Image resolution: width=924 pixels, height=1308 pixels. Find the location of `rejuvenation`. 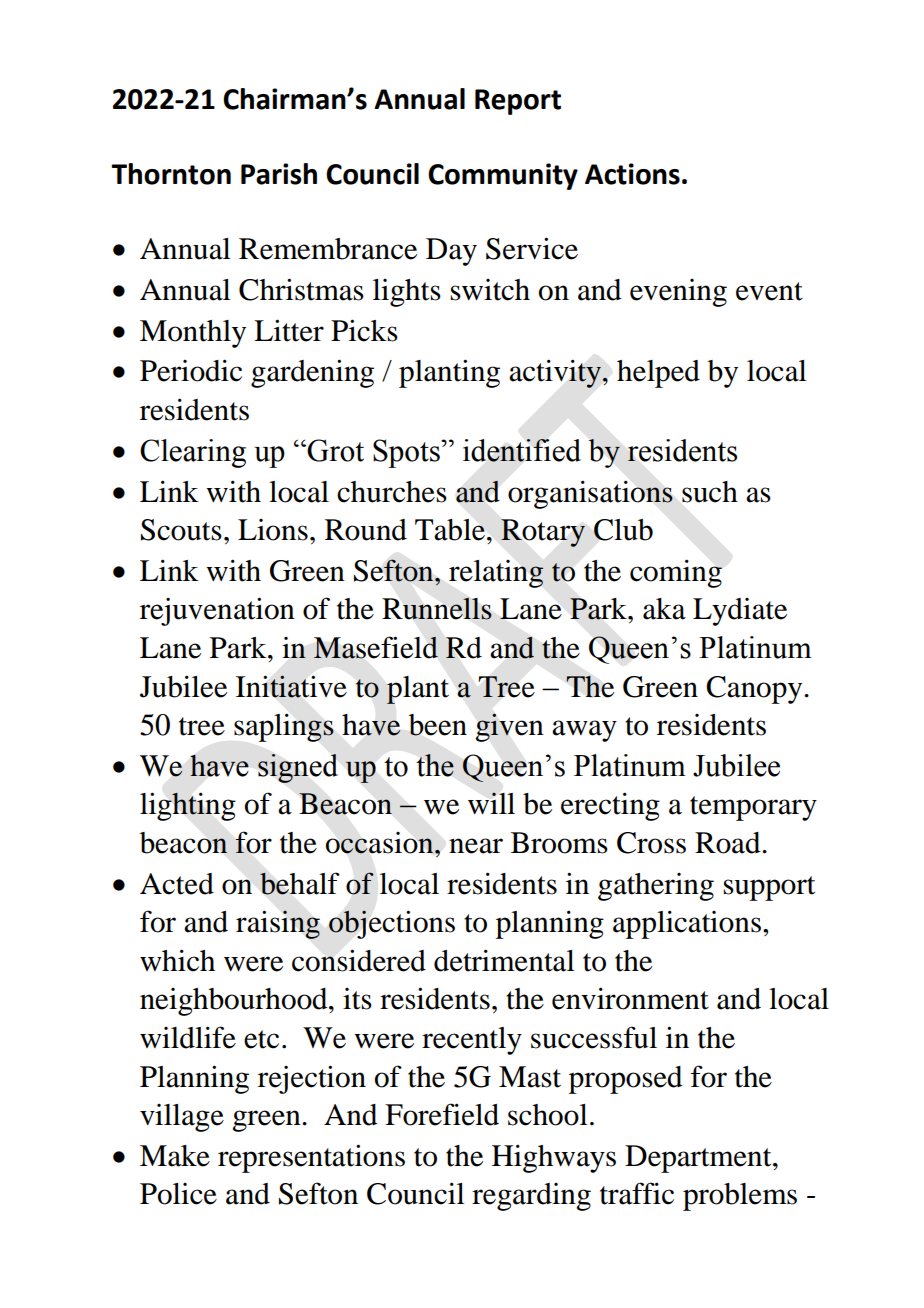

rejuvenation is located at coordinates (217, 611).
